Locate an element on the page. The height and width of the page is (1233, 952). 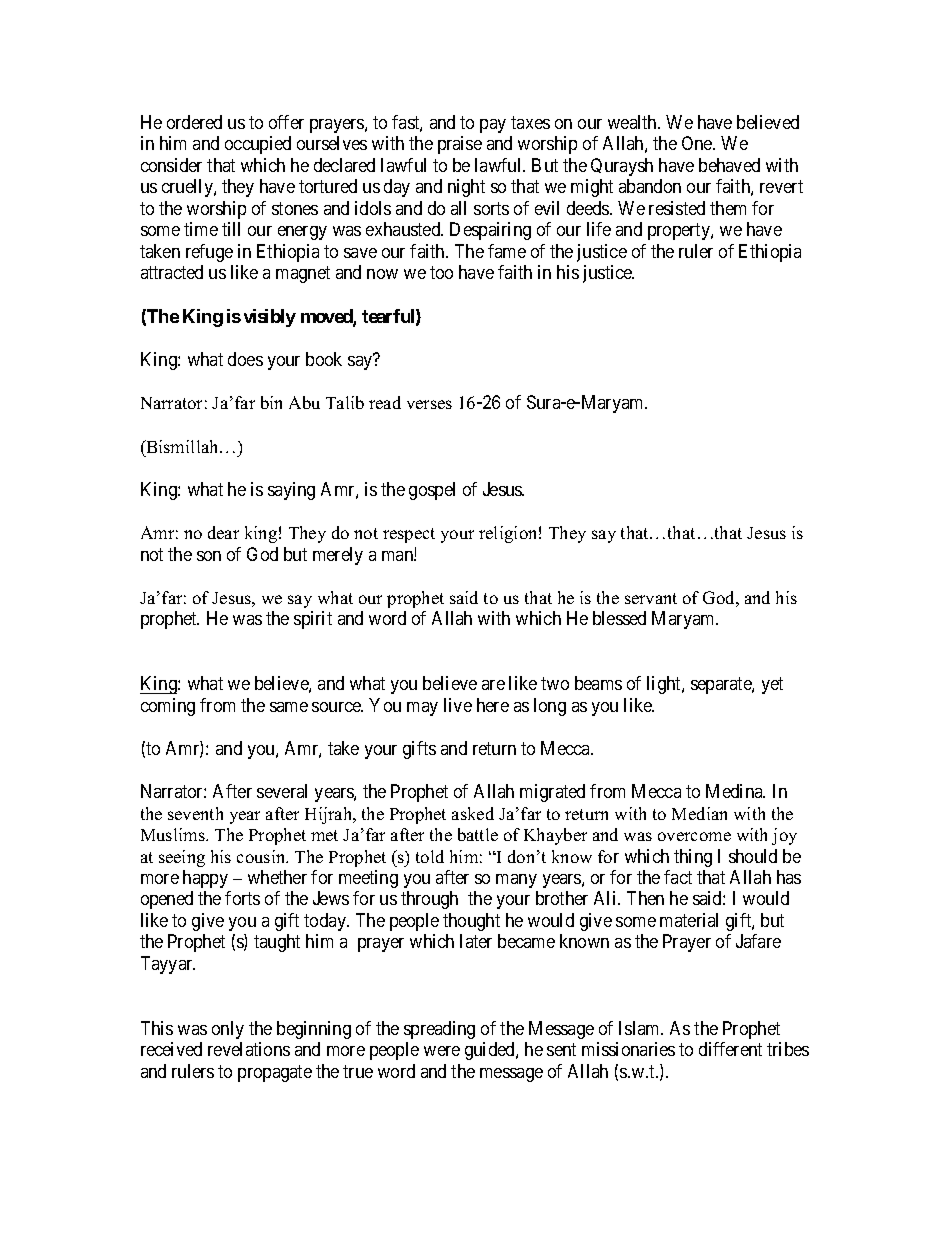
were is located at coordinates (442, 1051).
